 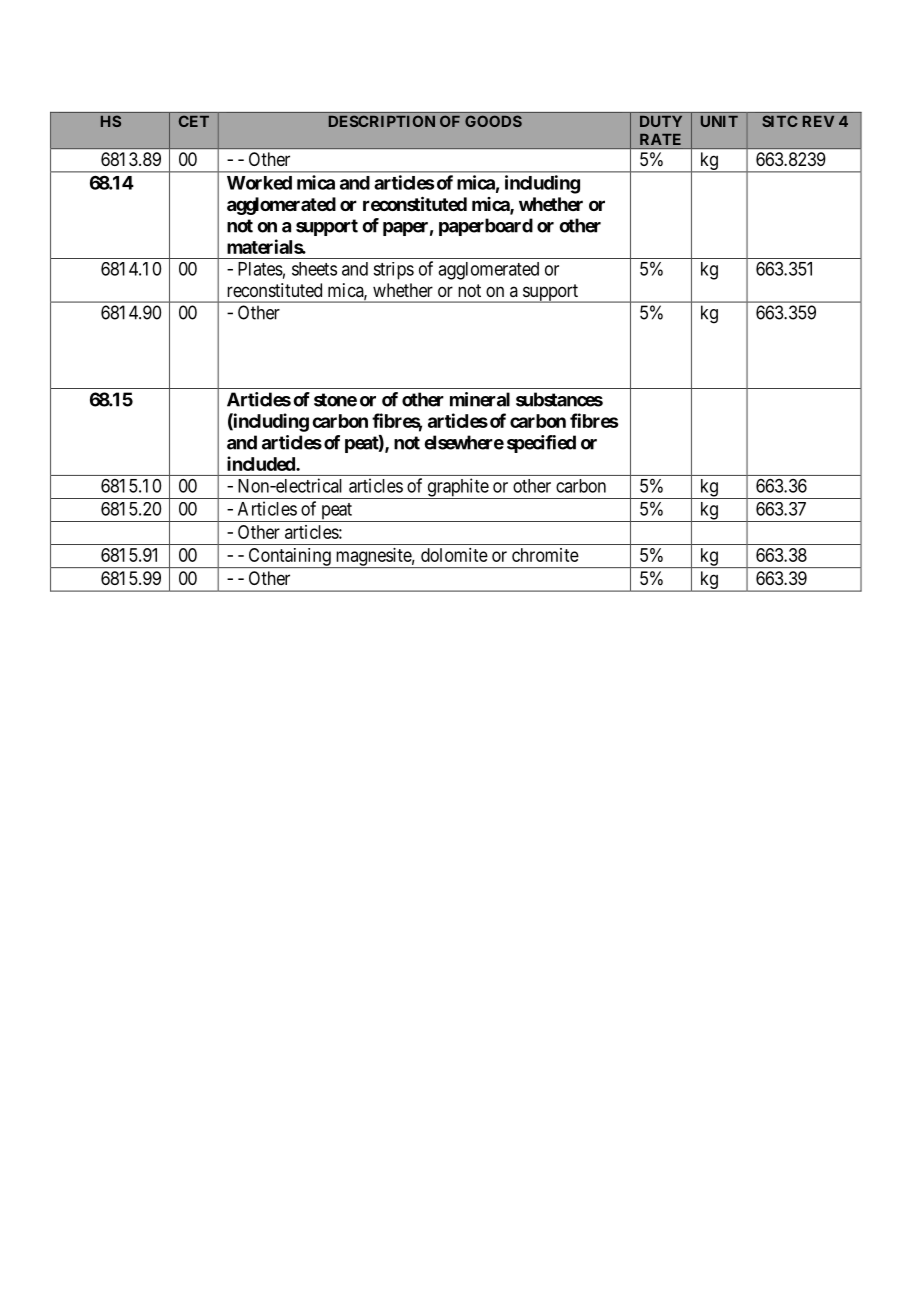 What do you see at coordinates (818, 121) in the screenshot?
I see `REV` at bounding box center [818, 121].
